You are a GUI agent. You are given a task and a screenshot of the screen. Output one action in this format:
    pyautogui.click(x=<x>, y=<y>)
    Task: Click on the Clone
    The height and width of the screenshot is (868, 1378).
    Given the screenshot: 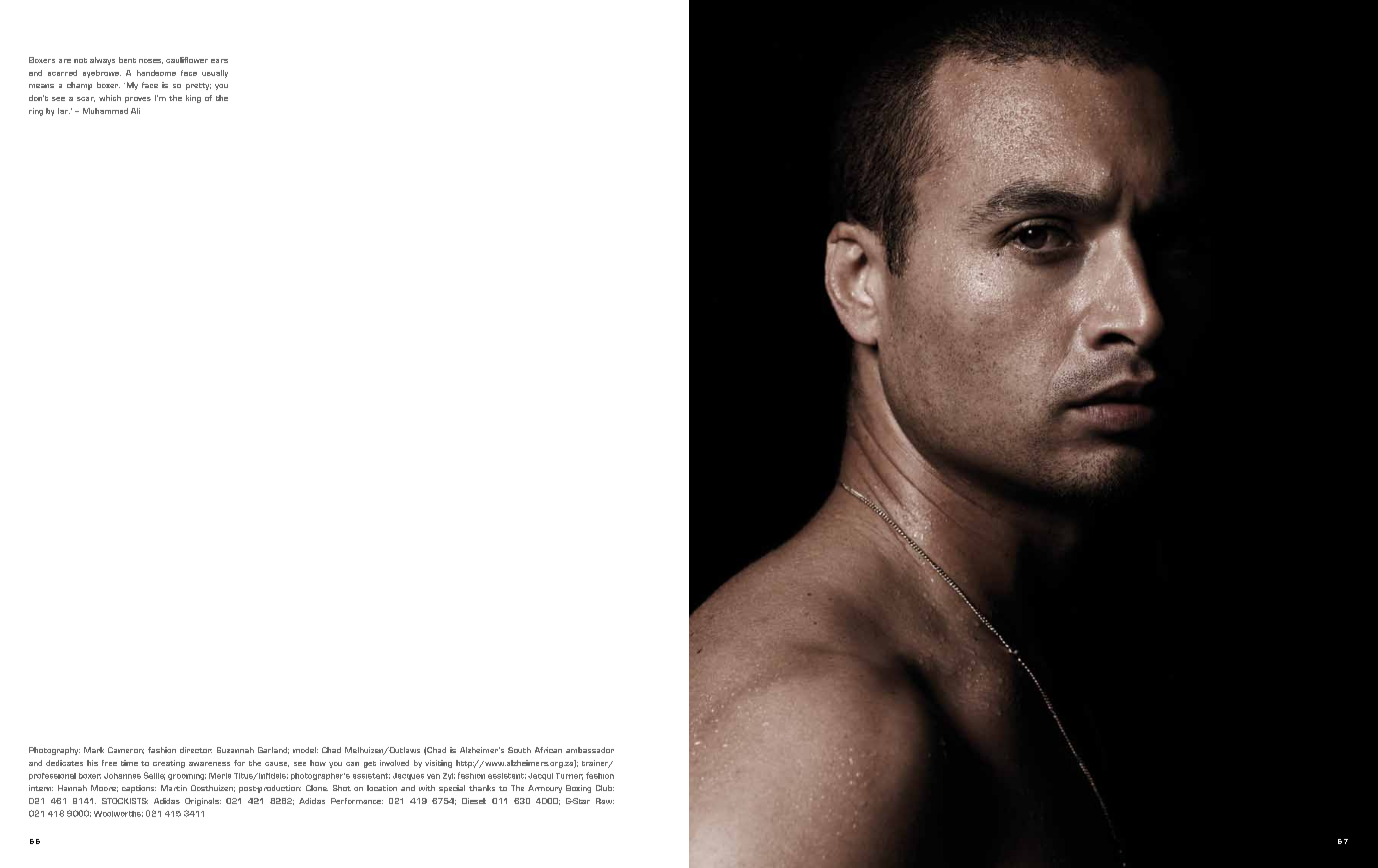 What is the action you would take?
    pyautogui.click(x=317, y=788)
